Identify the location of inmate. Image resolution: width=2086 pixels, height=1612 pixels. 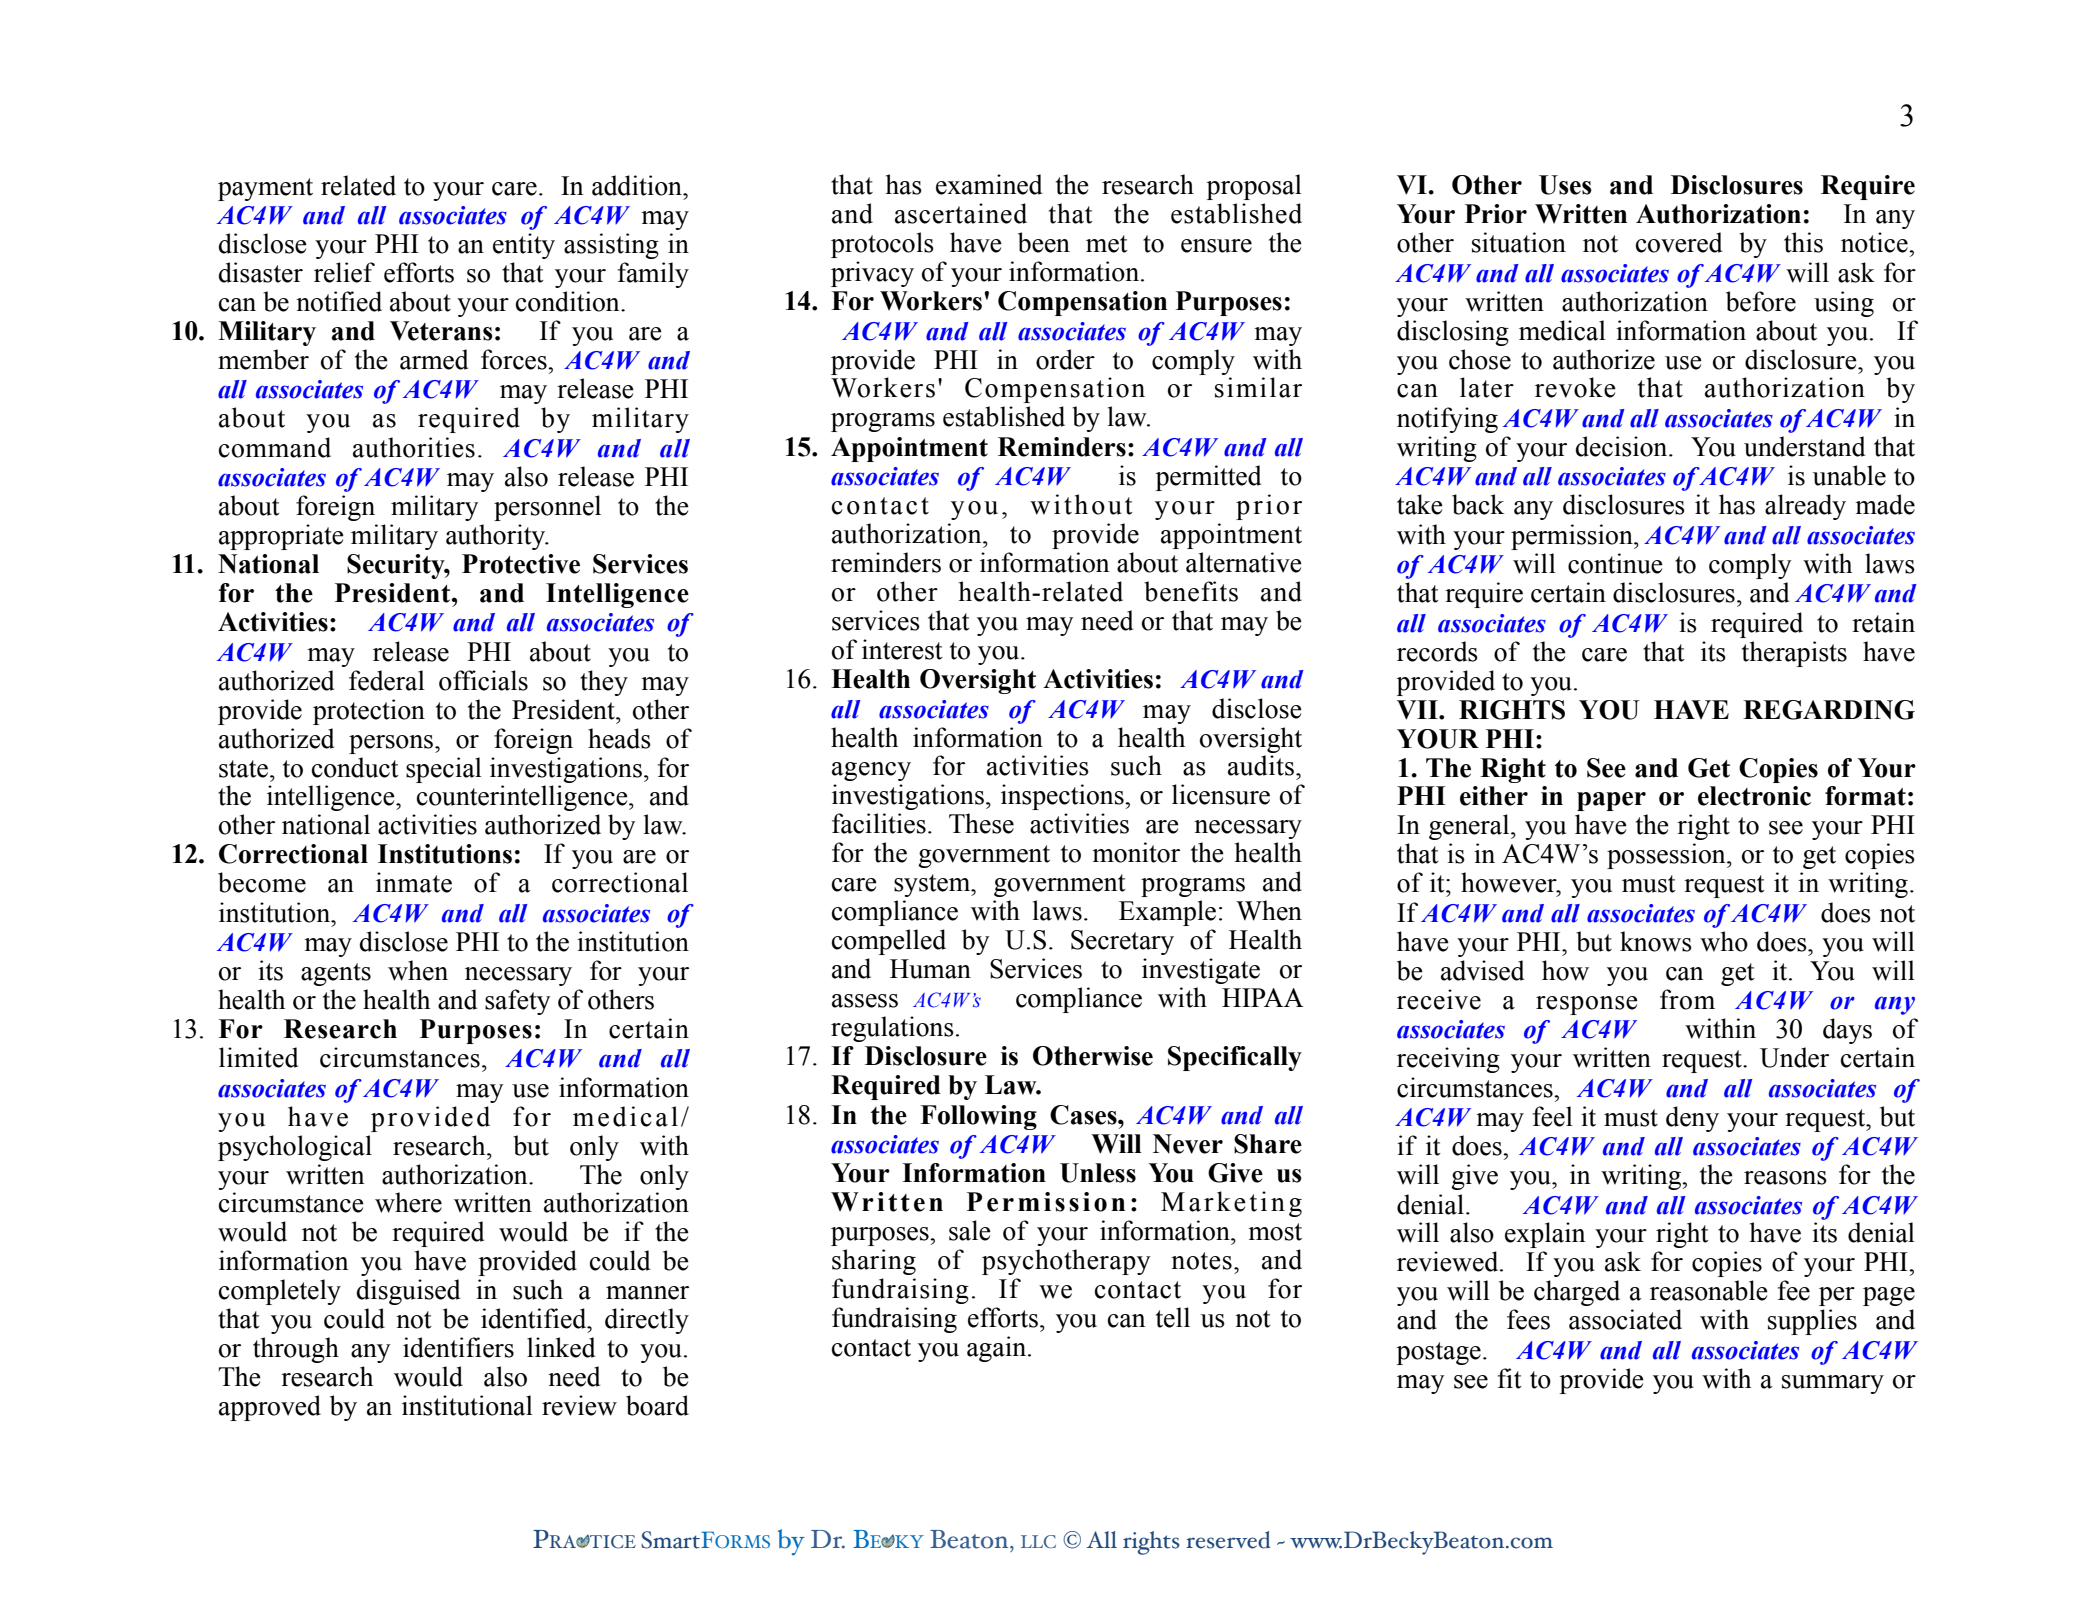
(414, 882).
